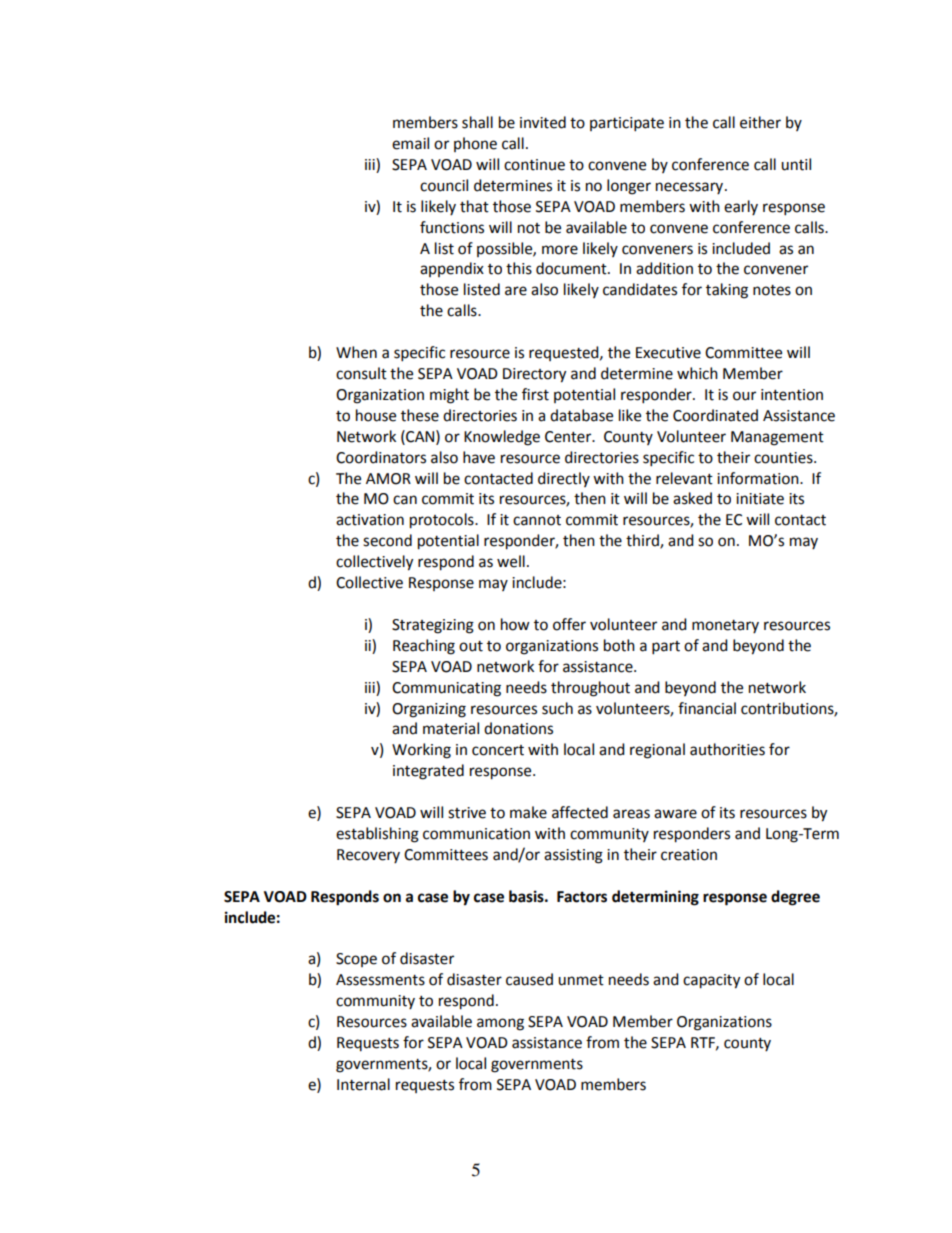 This screenshot has width=952, height=1233. I want to click on either, so click(760, 122).
